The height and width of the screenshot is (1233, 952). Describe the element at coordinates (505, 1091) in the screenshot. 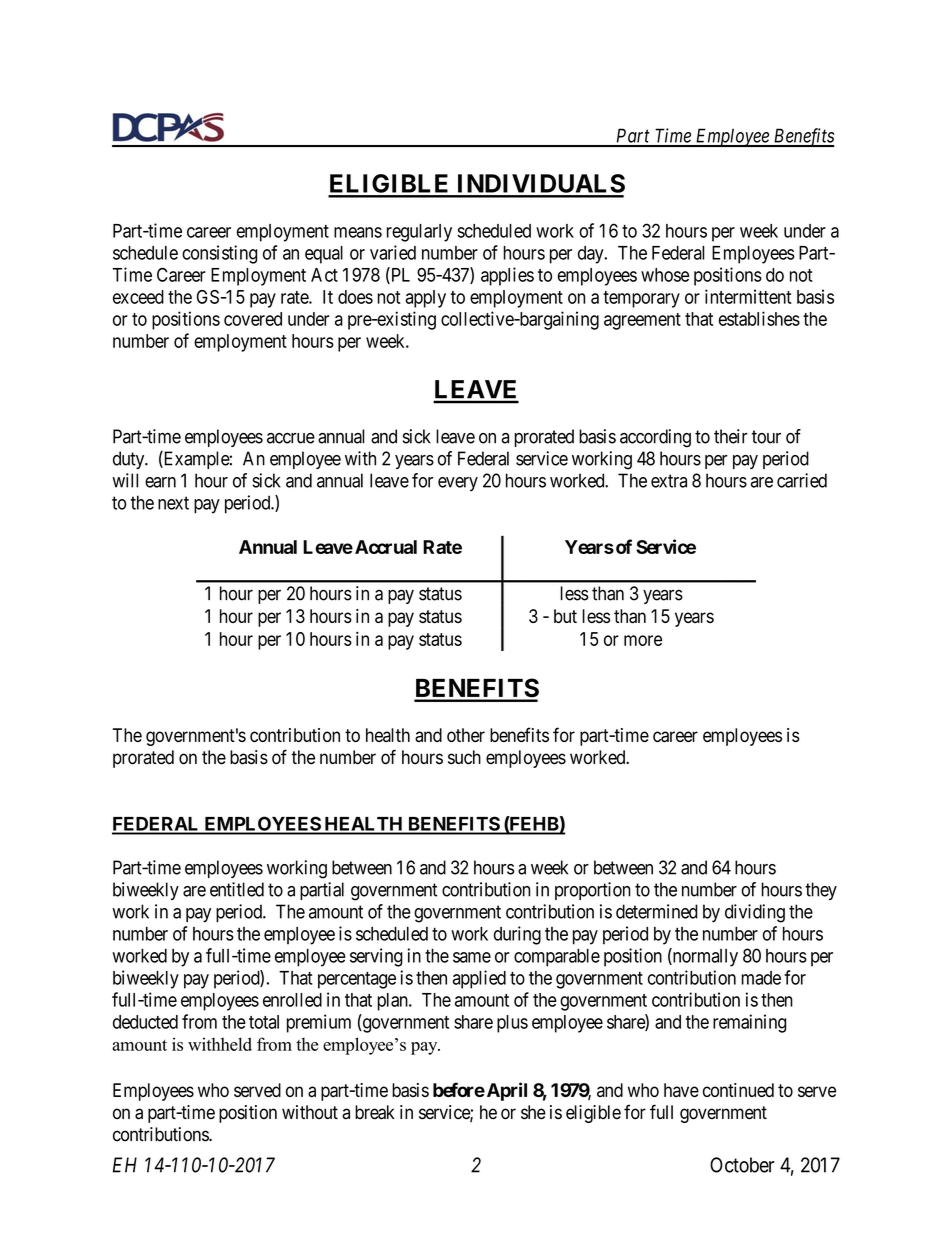

I see `April` at that location.
